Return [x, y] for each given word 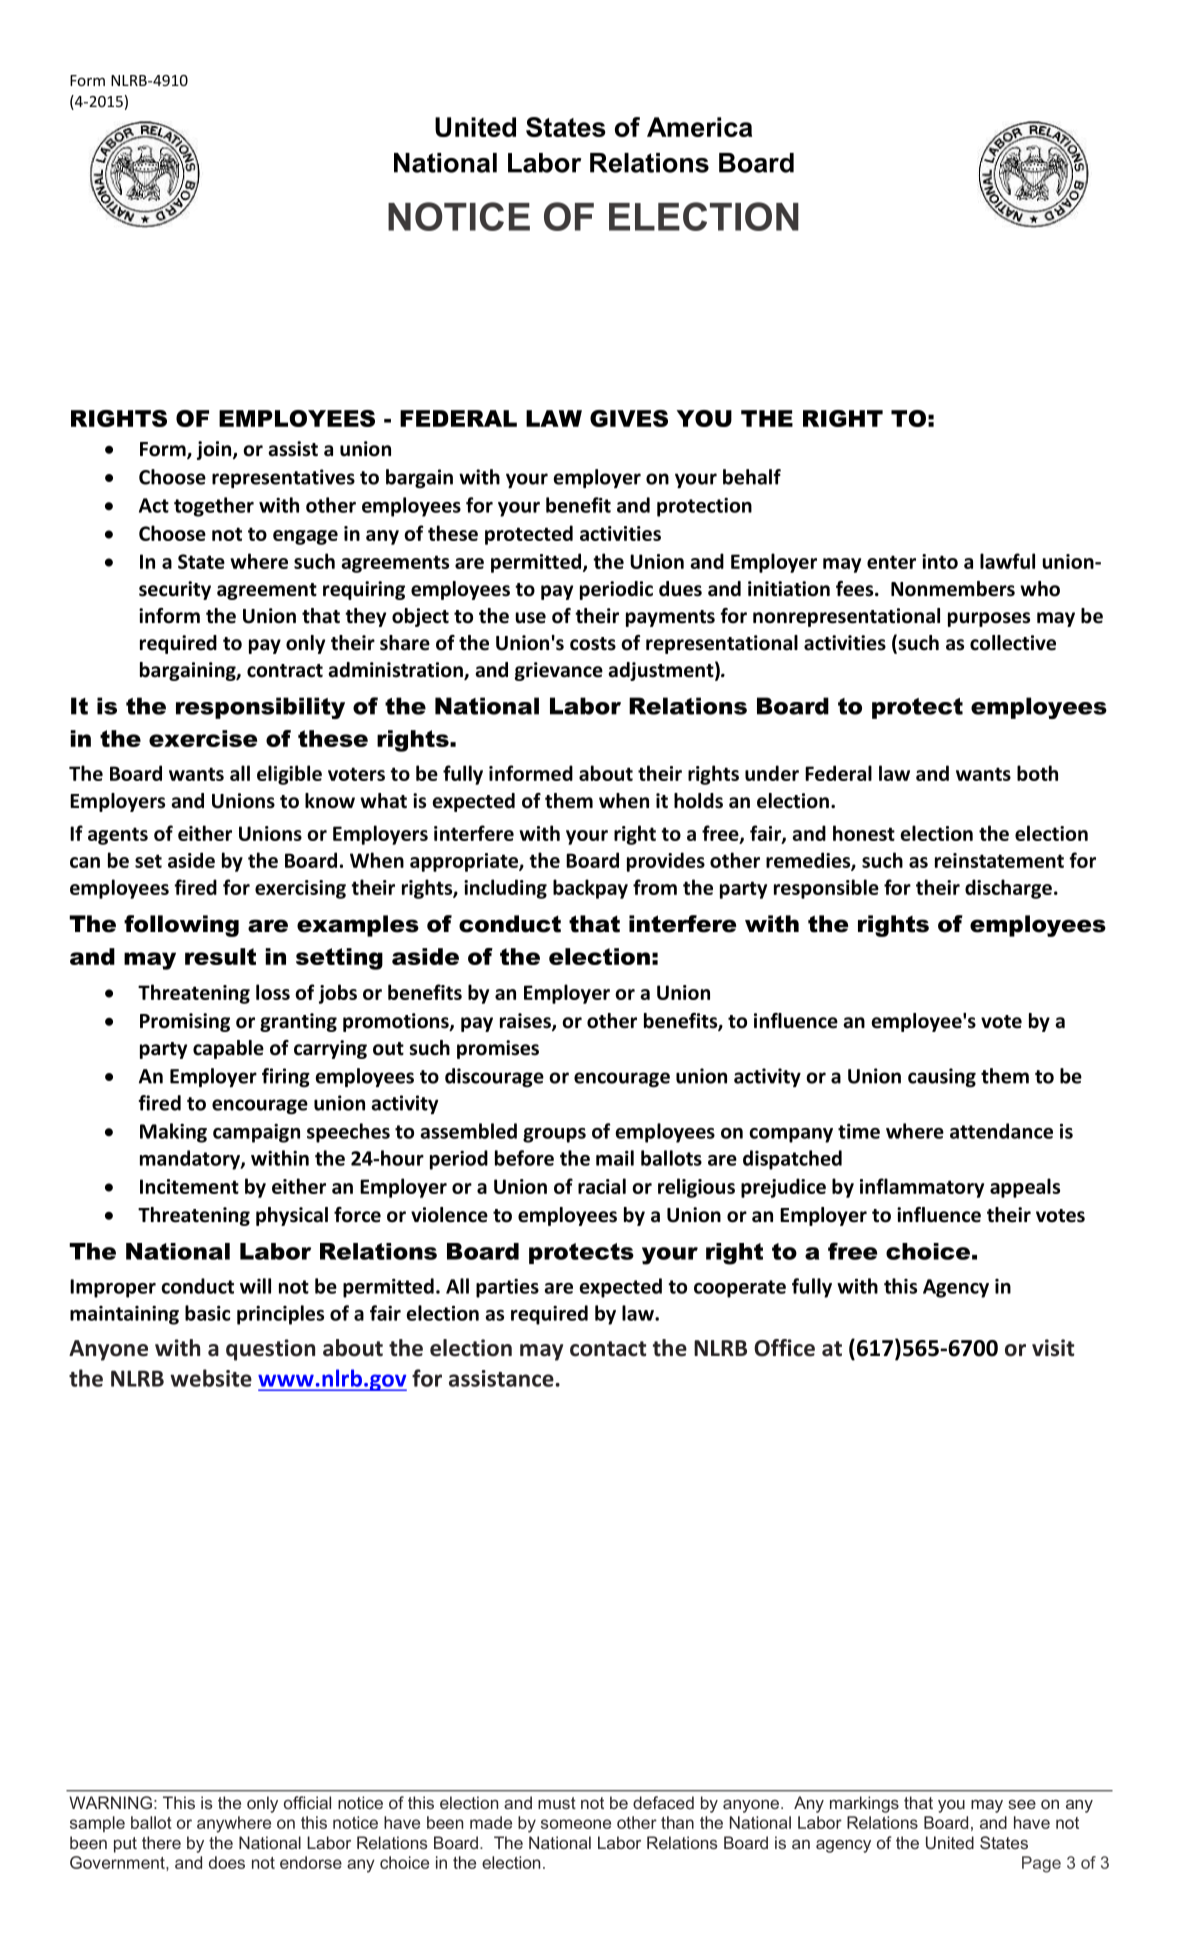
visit [1053, 1348]
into [940, 561]
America [699, 127]
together [214, 507]
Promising [185, 1022]
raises [526, 1022]
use [531, 618]
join [215, 450]
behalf [752, 477]
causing [942, 1078]
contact [608, 1349]
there [161, 1842]
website [211, 1378]
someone [576, 1824]
